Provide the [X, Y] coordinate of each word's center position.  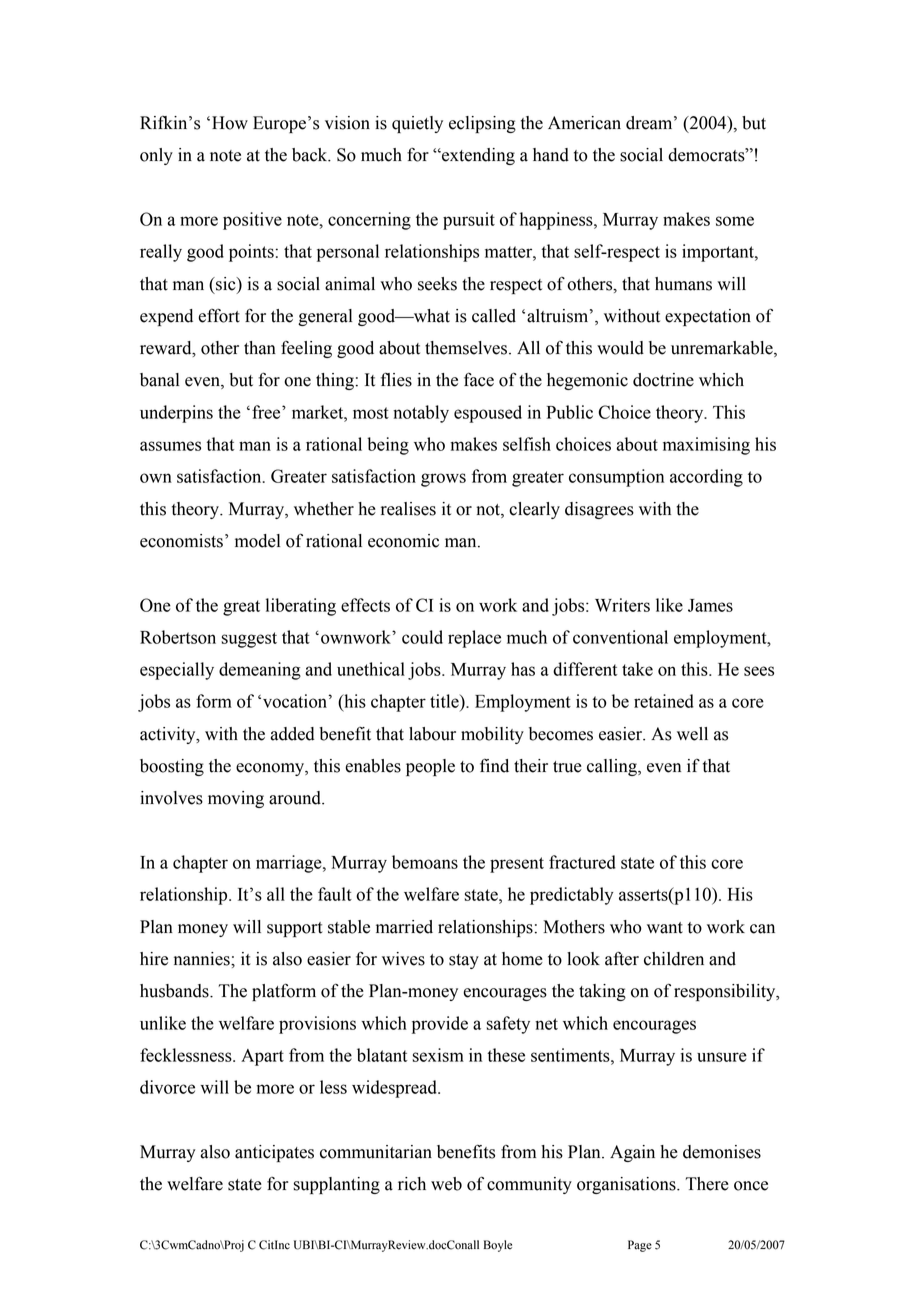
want [665, 928]
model [257, 541]
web [446, 1184]
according [706, 478]
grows [443, 480]
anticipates [274, 1153]
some [735, 221]
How [230, 123]
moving [236, 799]
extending [477, 156]
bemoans [425, 862]
